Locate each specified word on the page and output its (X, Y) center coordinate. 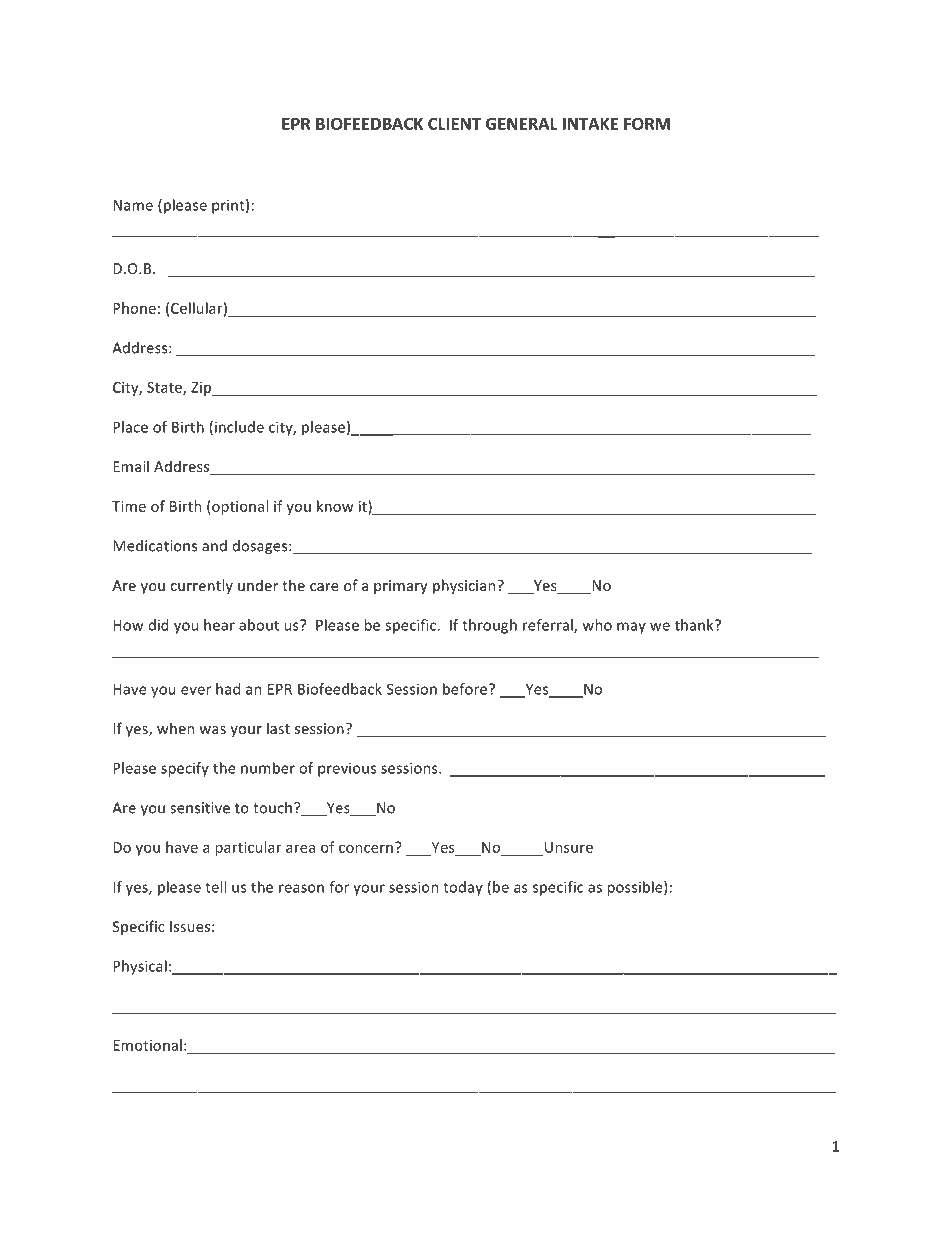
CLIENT (454, 123)
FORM (647, 123)
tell (215, 887)
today (463, 888)
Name (133, 205)
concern (366, 849)
